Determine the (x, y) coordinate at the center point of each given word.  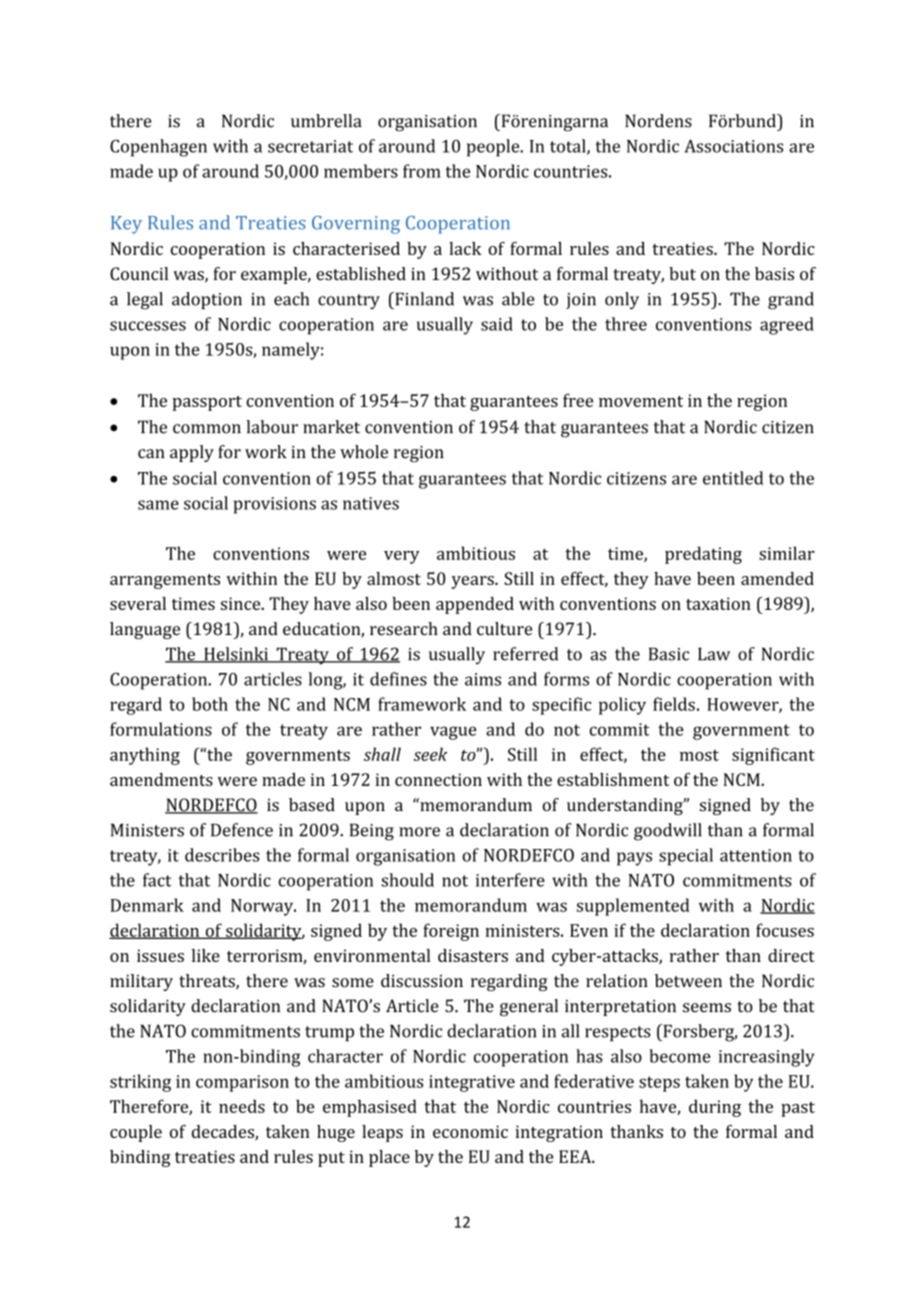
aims (483, 679)
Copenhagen (158, 148)
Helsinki (236, 655)
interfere (510, 880)
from (422, 171)
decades (224, 1132)
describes (222, 855)
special (686, 857)
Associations (733, 146)
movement (641, 401)
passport (207, 403)
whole (364, 452)
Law (714, 654)
